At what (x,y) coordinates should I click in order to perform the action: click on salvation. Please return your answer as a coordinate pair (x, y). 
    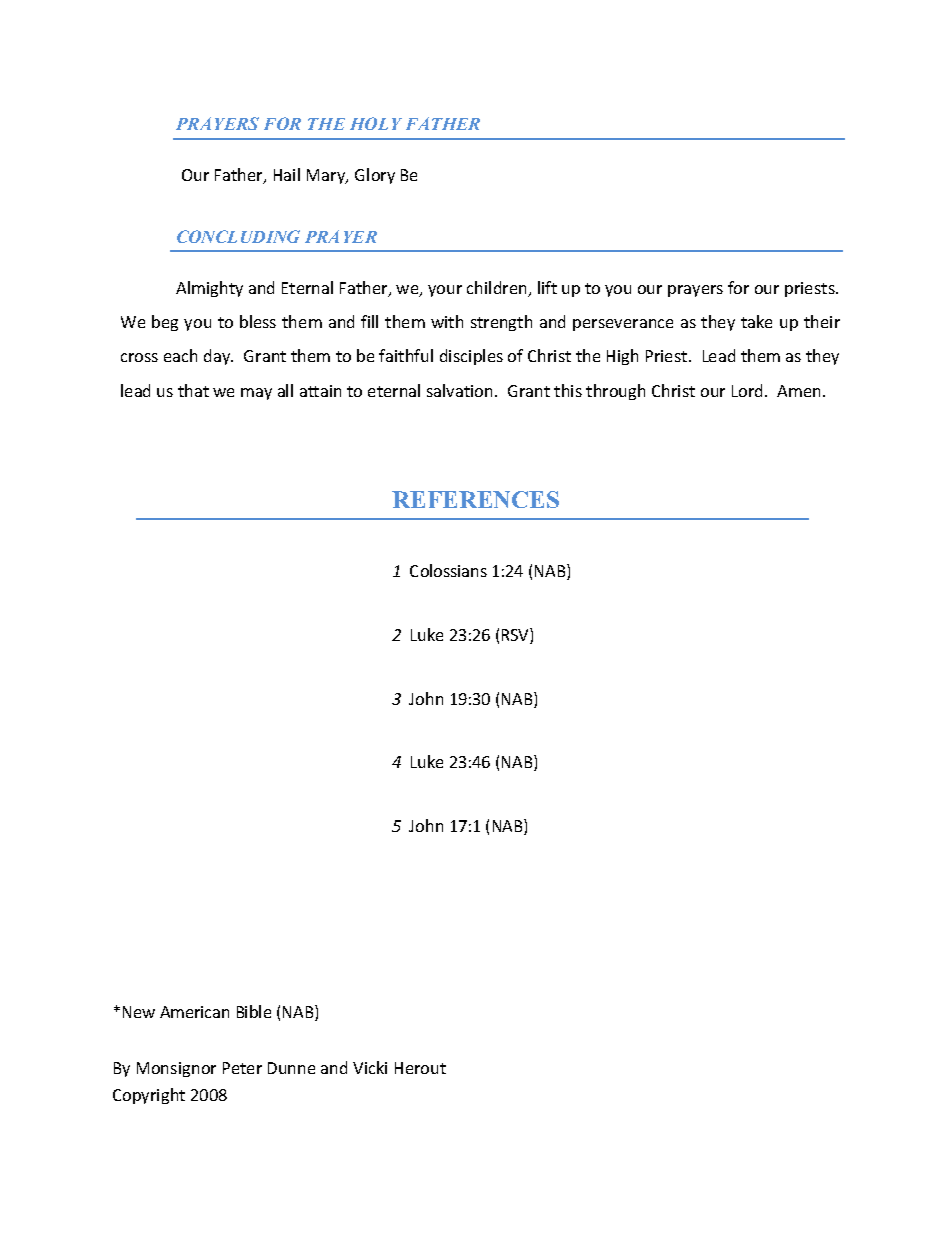
    Looking at the image, I should click on (461, 390).
